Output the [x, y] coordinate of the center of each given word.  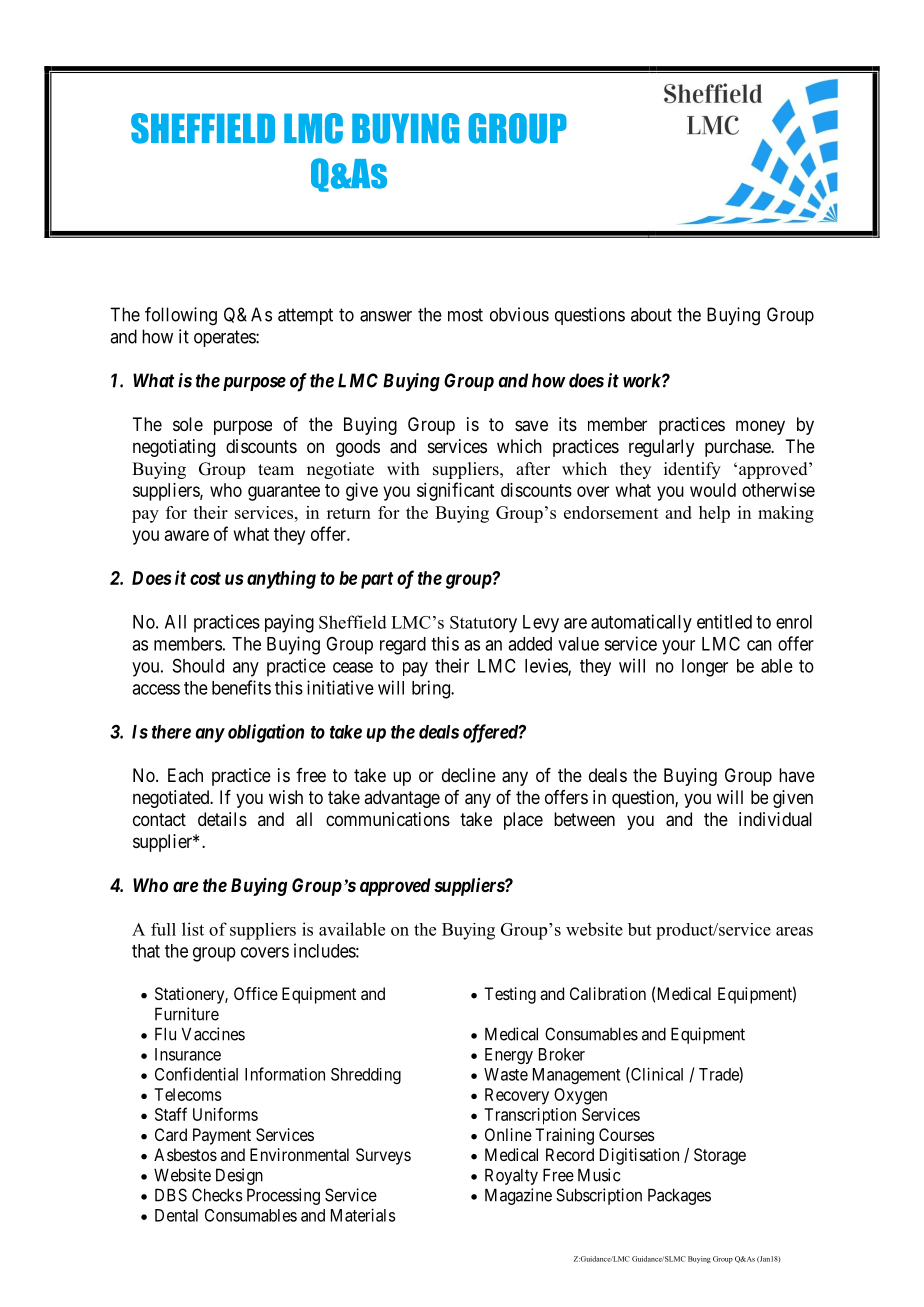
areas [794, 931]
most [465, 315]
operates [225, 338]
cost [205, 578]
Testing [510, 995]
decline [469, 775]
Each [185, 775]
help [714, 514]
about [651, 314]
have [797, 775]
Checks [217, 1195]
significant [455, 491]
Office [256, 993]
